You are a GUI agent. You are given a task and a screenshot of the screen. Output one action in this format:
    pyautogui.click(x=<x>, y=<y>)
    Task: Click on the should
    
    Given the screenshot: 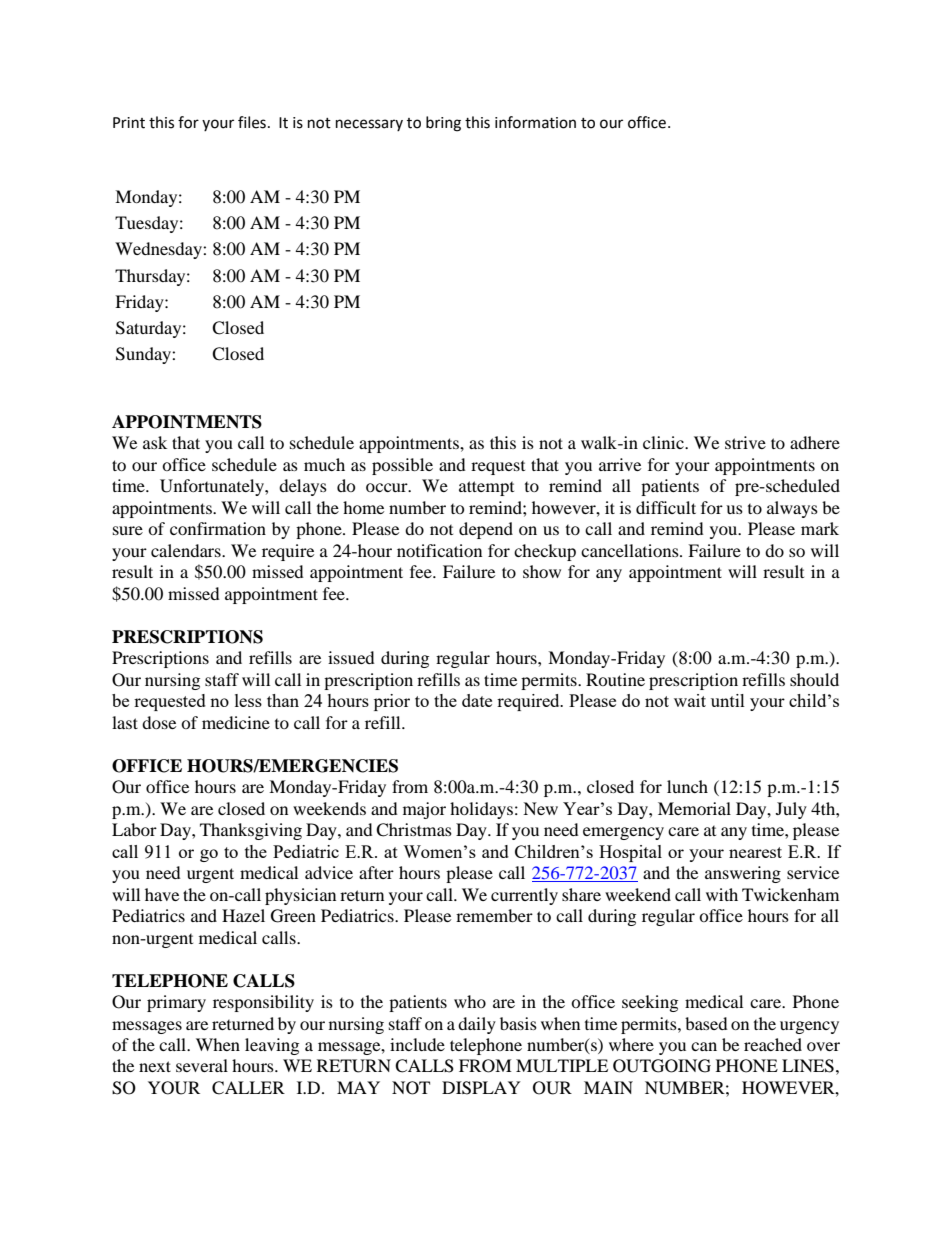 What is the action you would take?
    pyautogui.click(x=814, y=679)
